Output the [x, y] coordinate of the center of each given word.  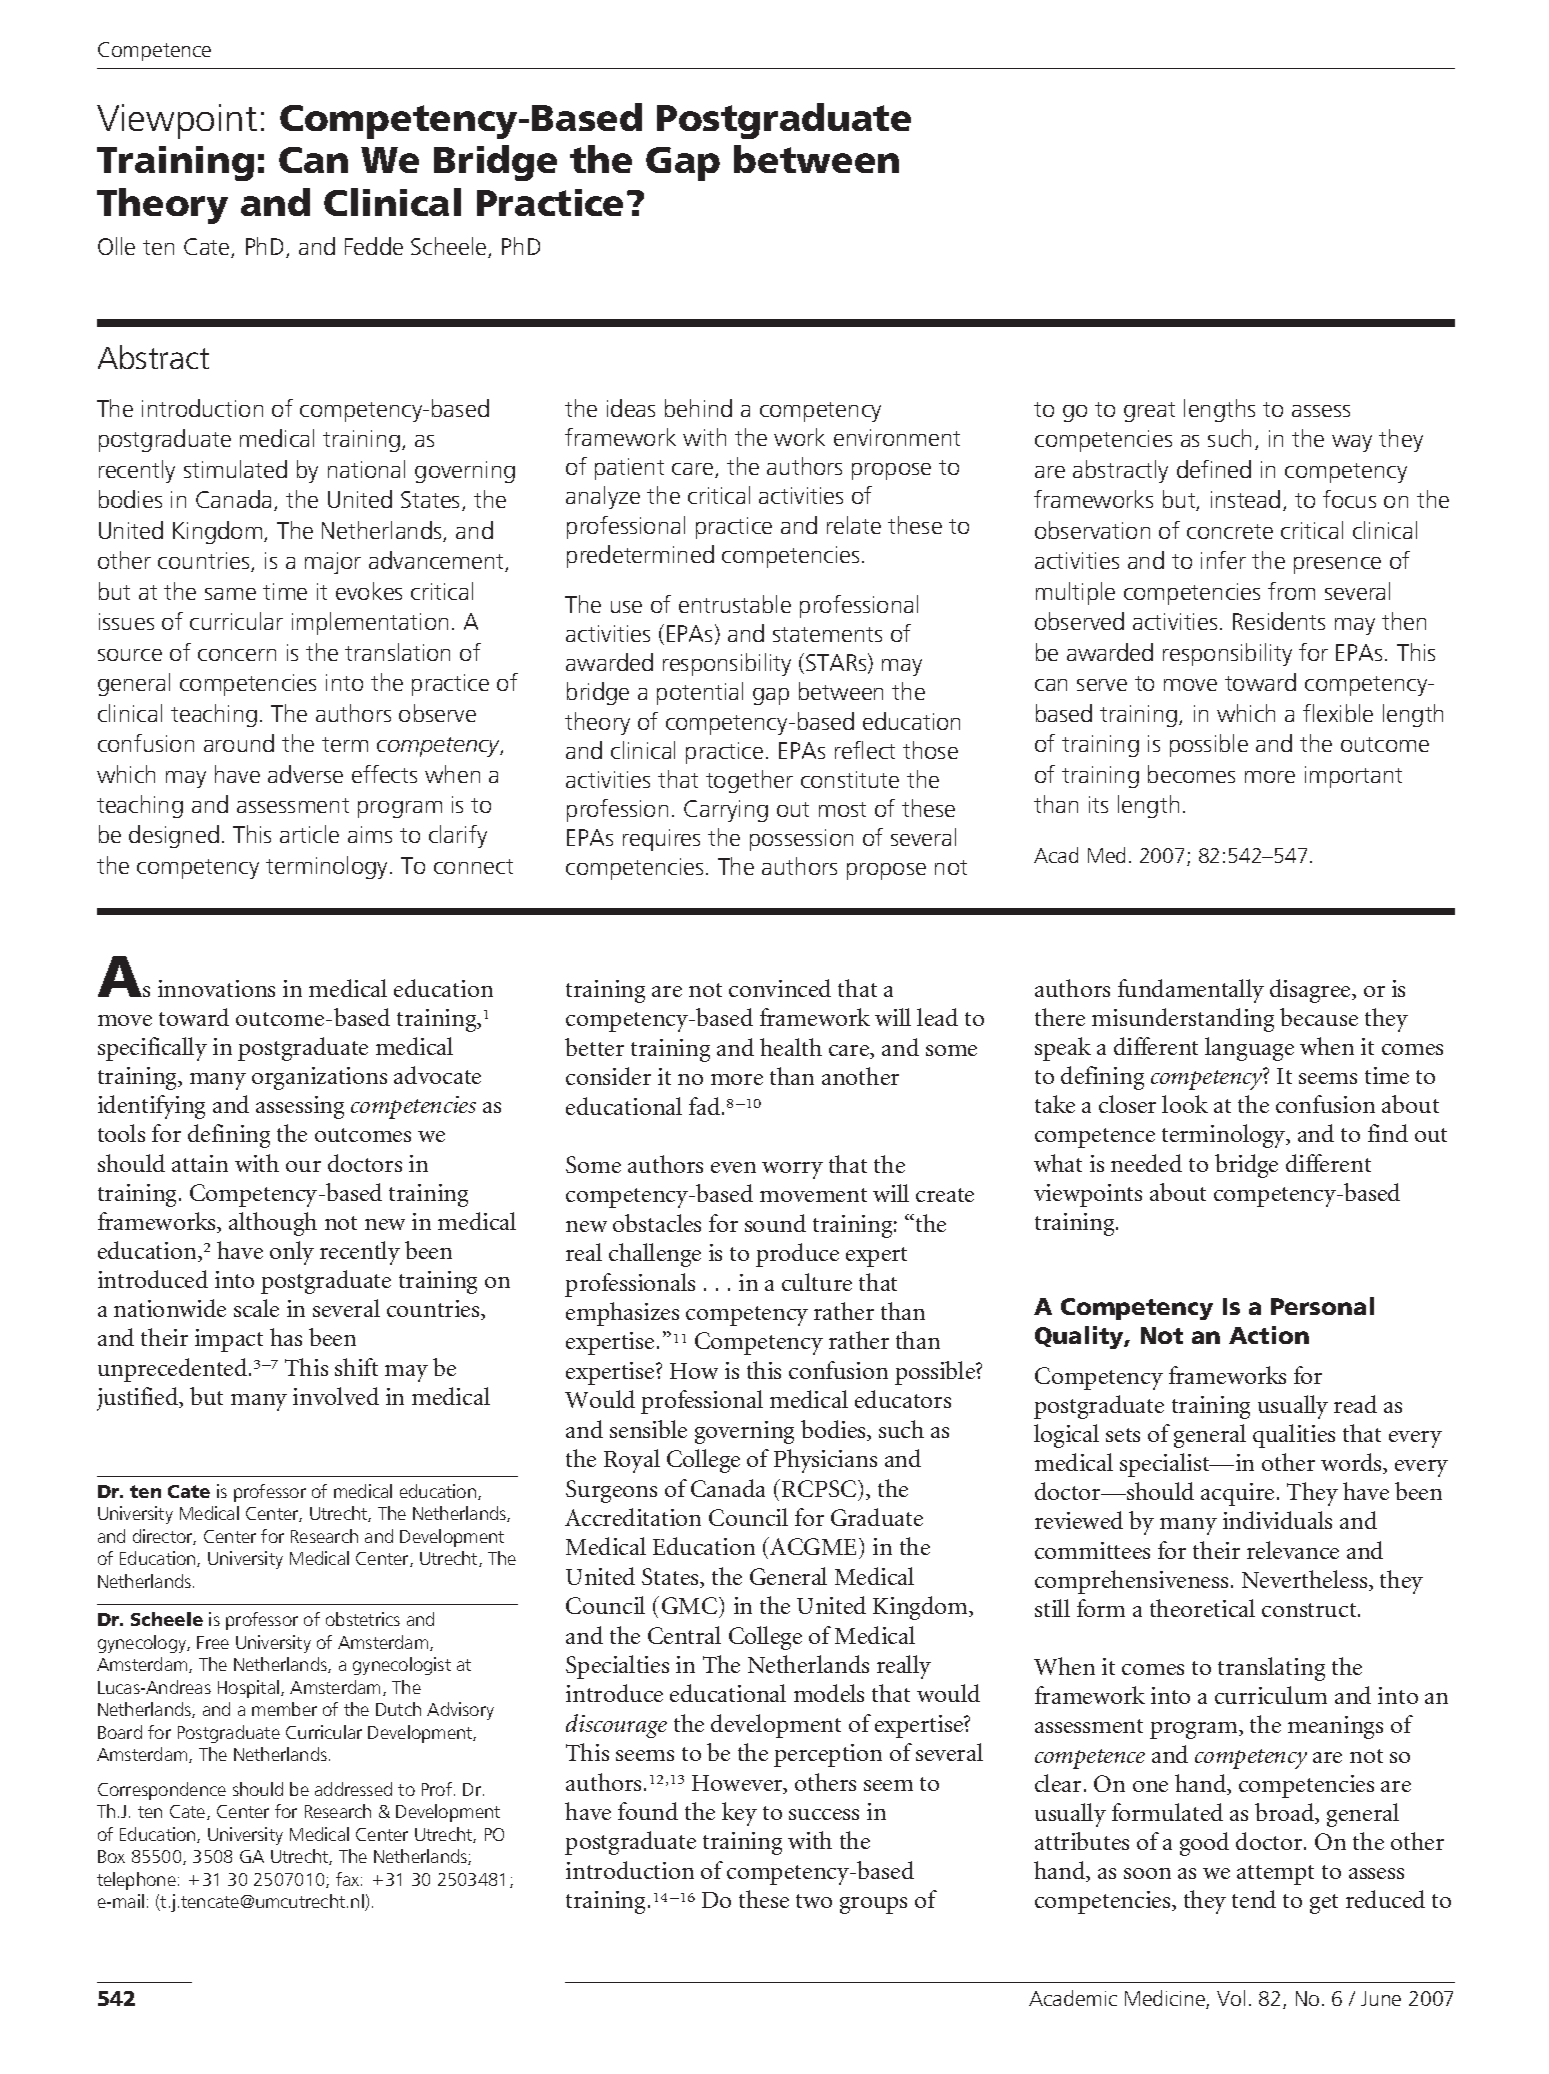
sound [775, 1223]
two [814, 1901]
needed [1146, 1163]
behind [698, 408]
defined [1214, 469]
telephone [136, 1881]
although [273, 1224]
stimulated [235, 469]
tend [1254, 1899]
